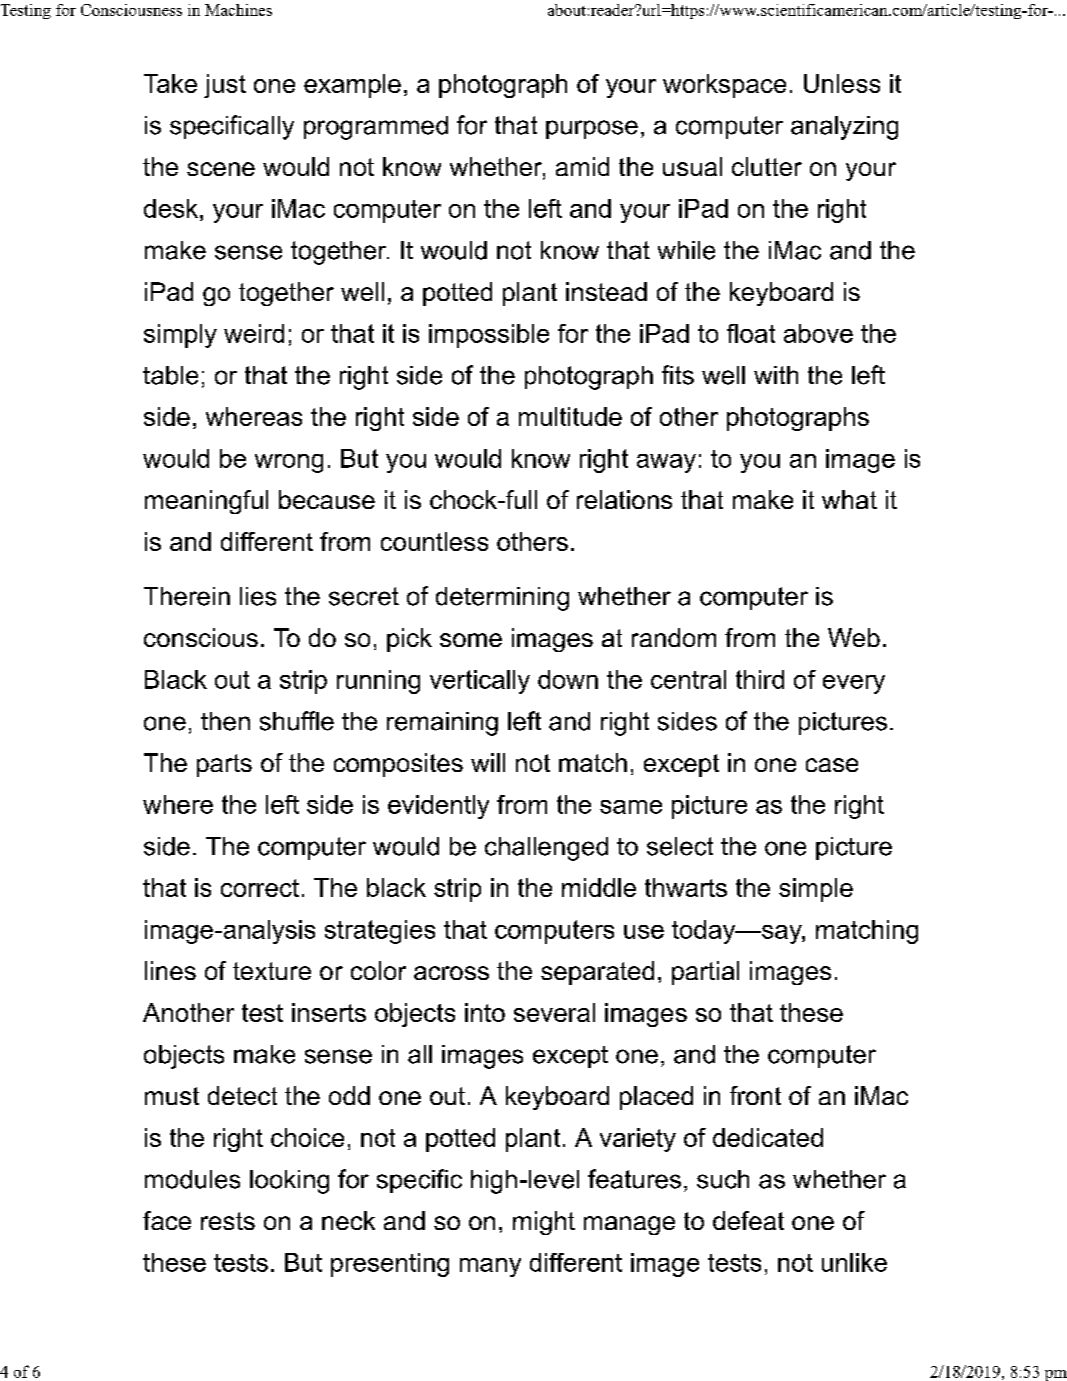  Describe the element at coordinates (228, 1221) in the document. I see `rests` at that location.
